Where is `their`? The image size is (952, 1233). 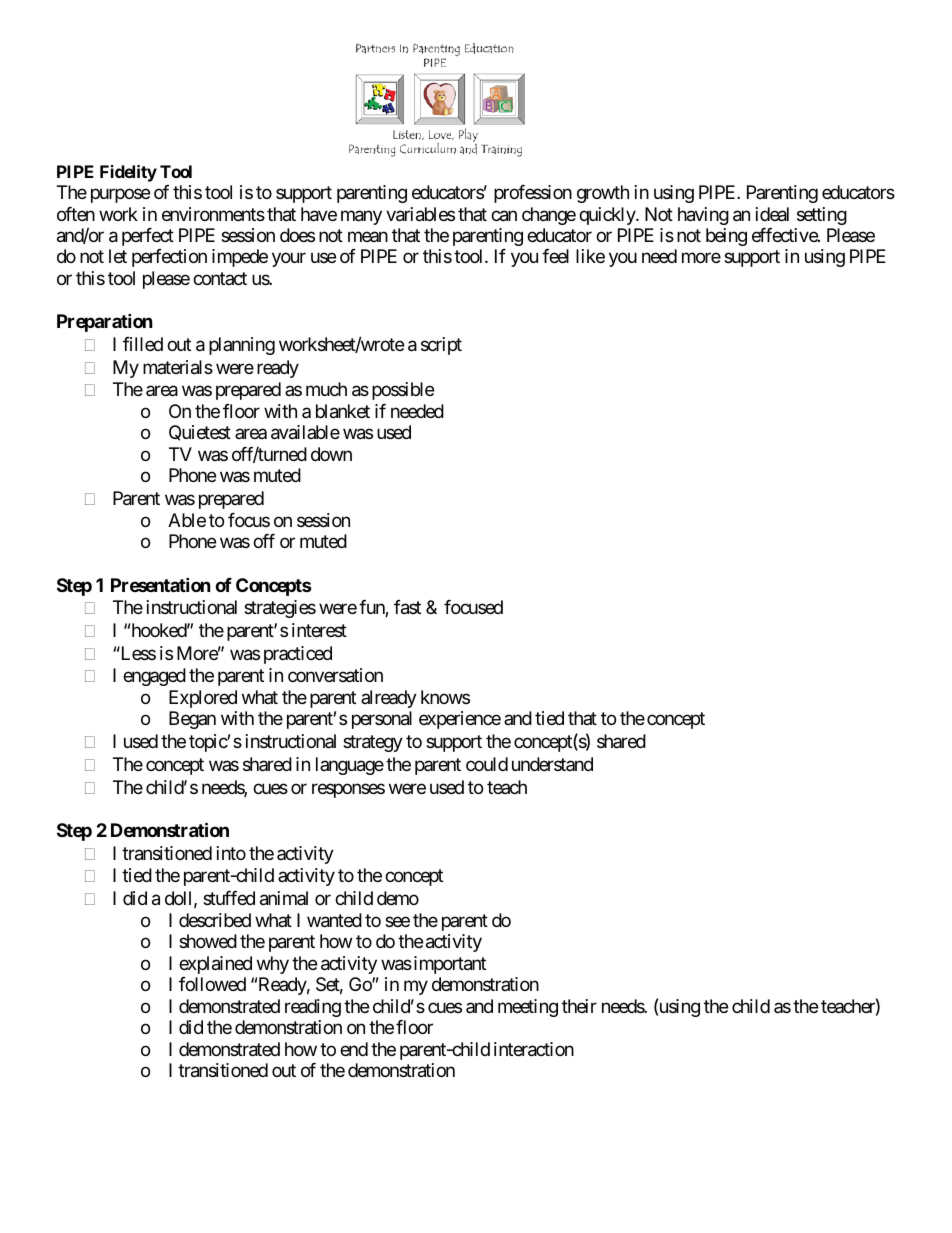
their is located at coordinates (579, 1006).
